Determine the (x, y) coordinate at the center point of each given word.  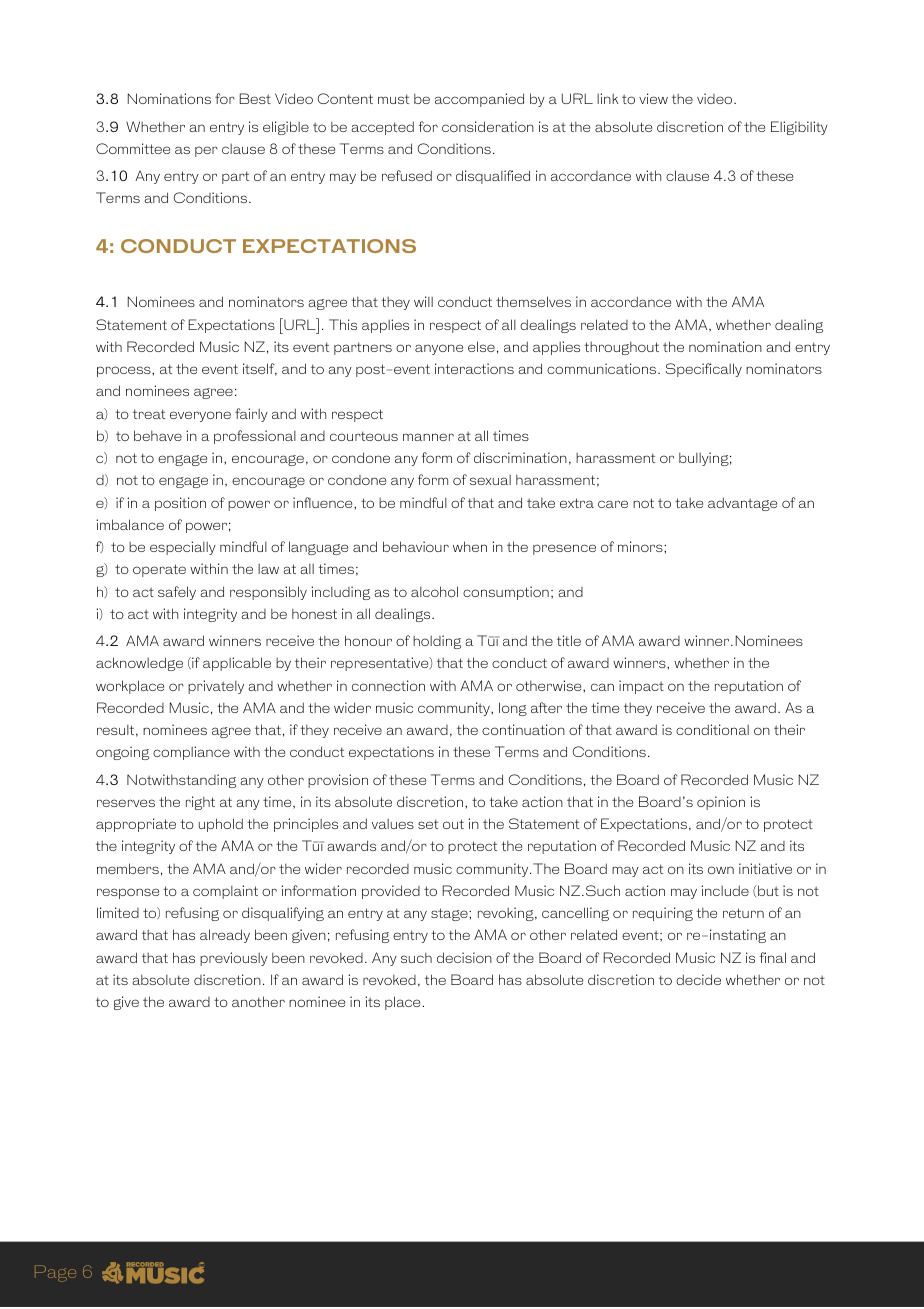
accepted (383, 128)
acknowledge (139, 664)
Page (55, 1273)
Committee (133, 148)
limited (118, 912)
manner (428, 437)
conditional (712, 729)
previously (234, 959)
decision (464, 957)
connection (388, 685)
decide (698, 979)
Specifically (704, 370)
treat (149, 414)
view (653, 98)
